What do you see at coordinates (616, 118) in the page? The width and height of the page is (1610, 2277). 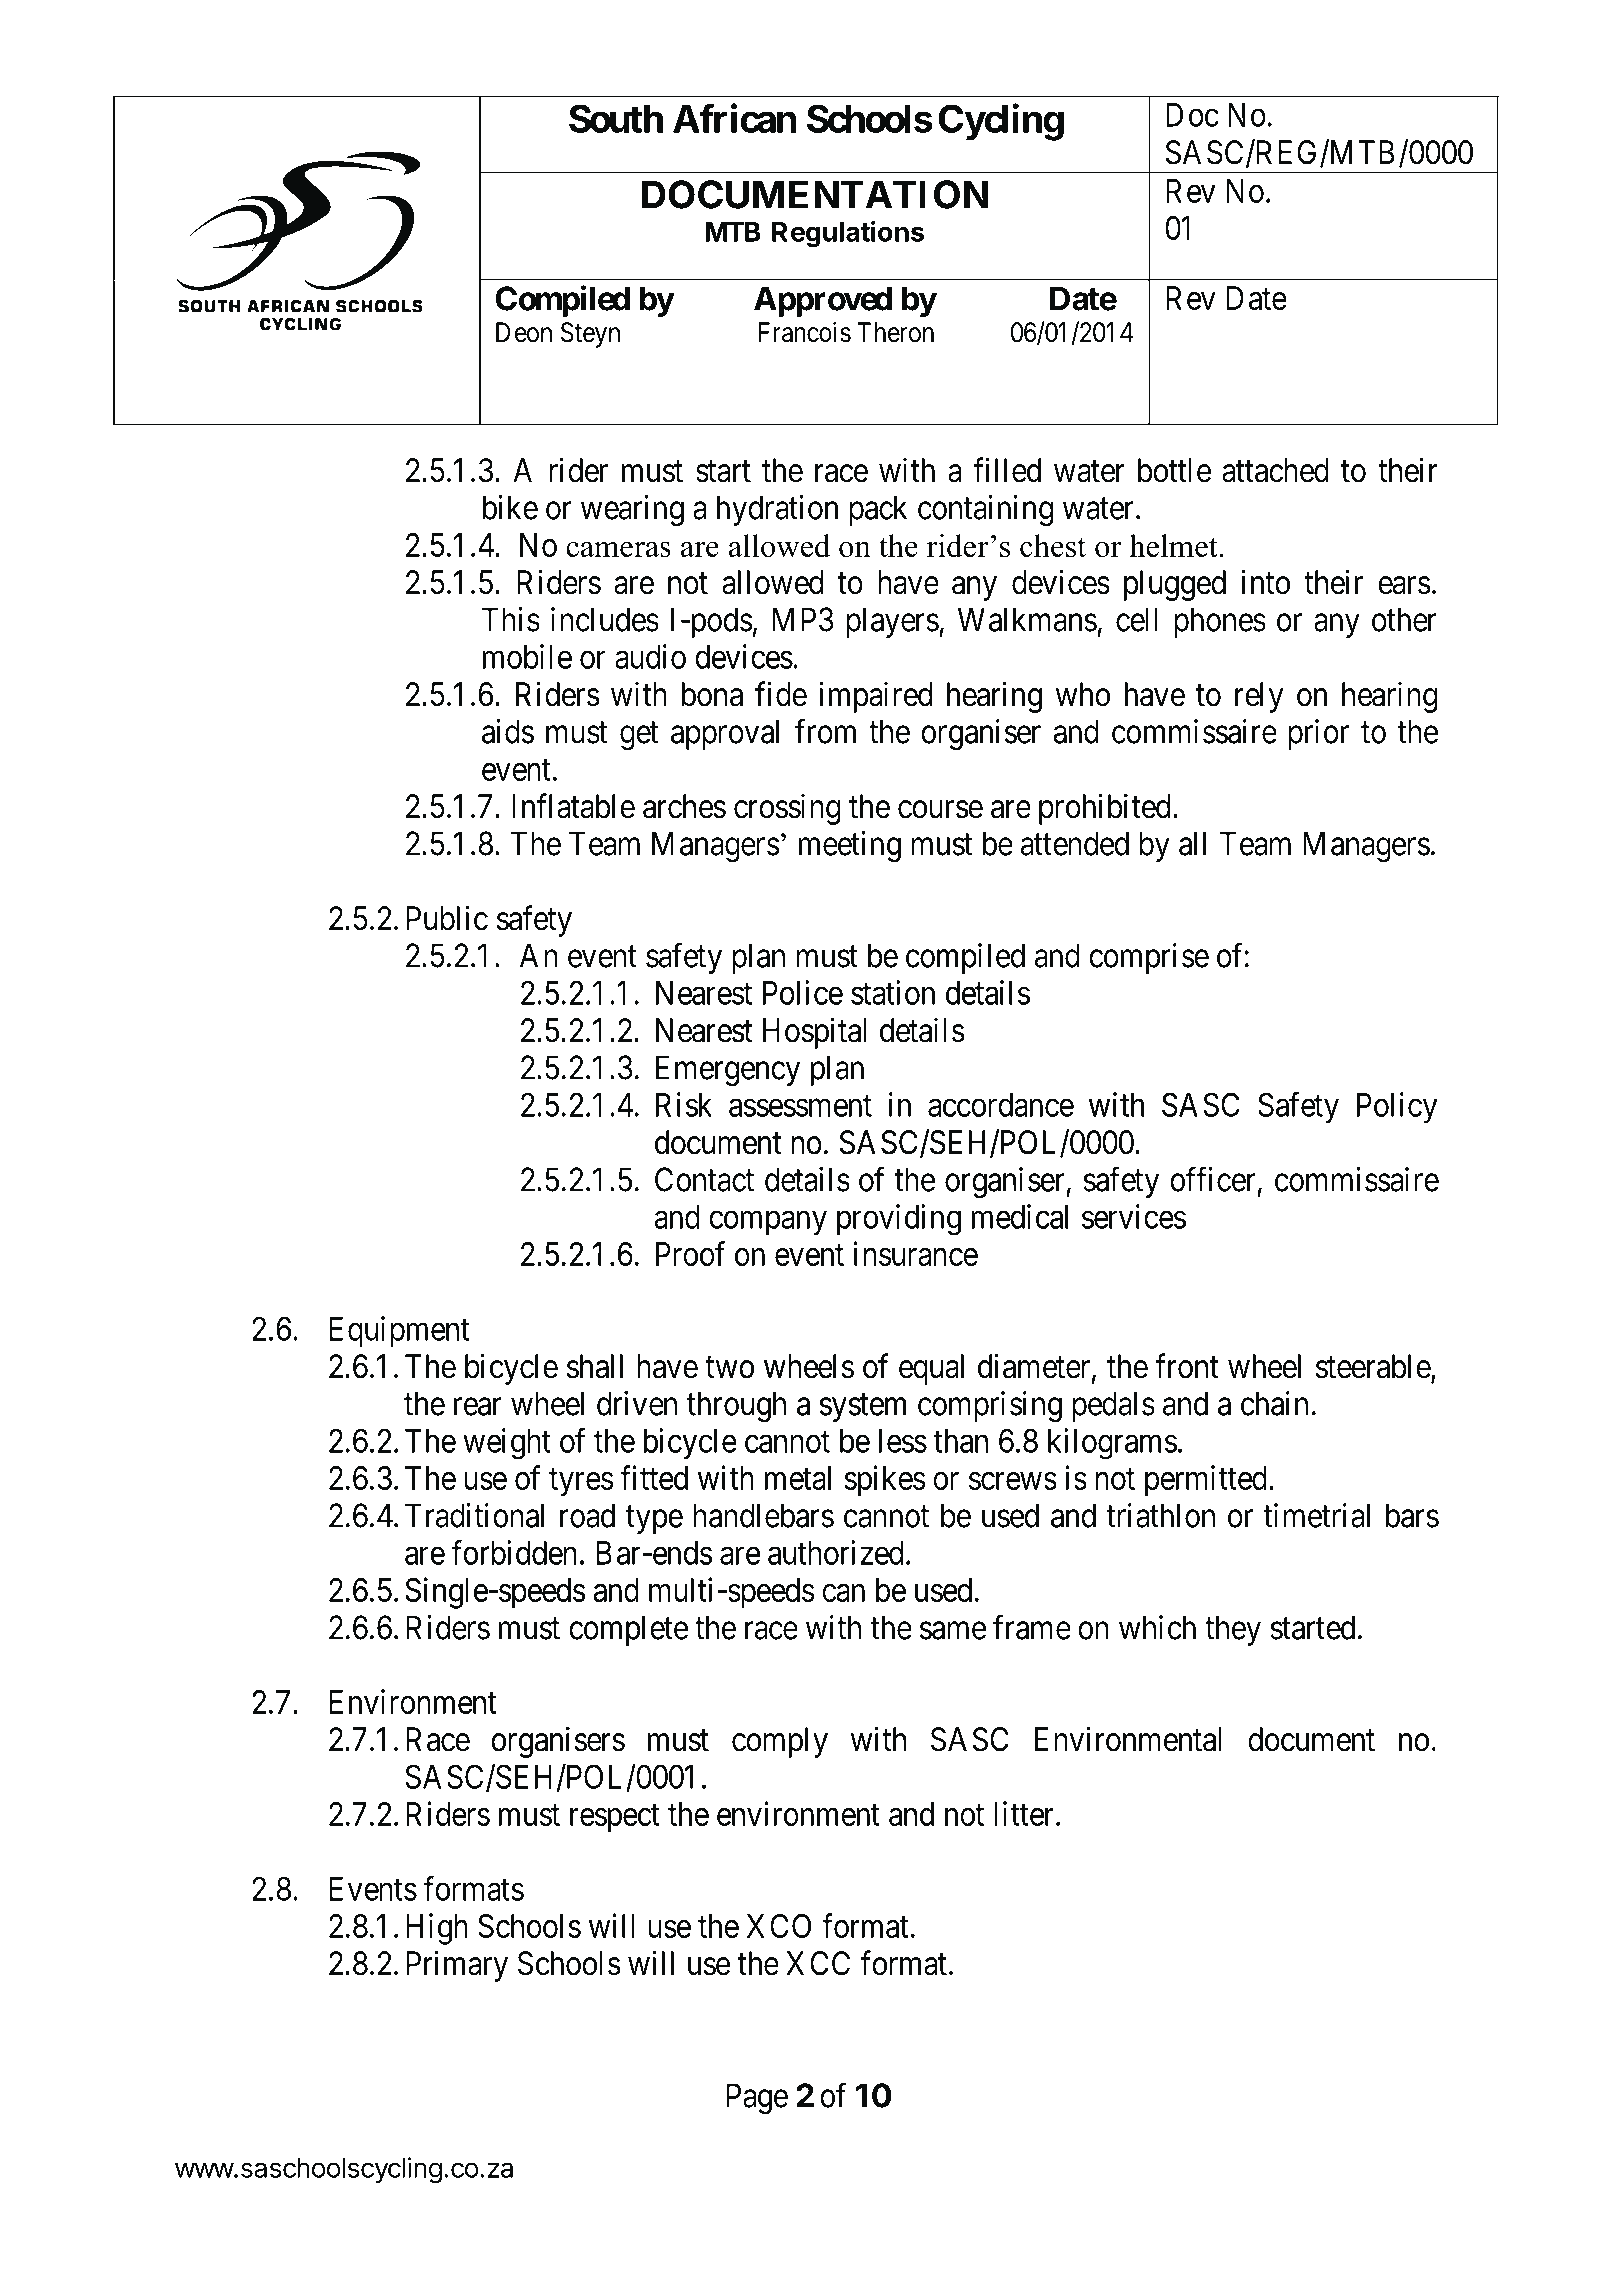 I see `South` at bounding box center [616, 118].
